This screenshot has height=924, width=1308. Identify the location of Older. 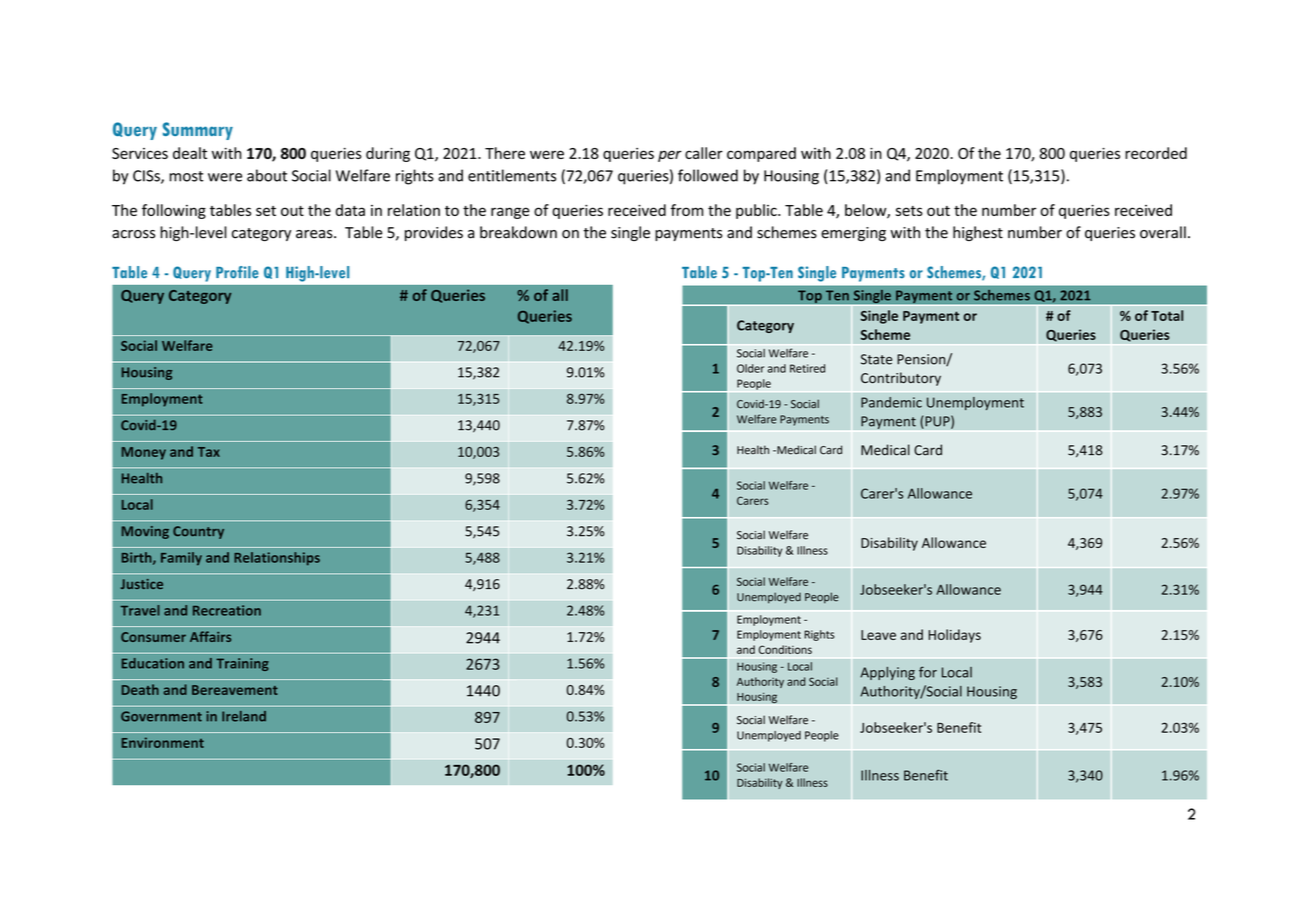
(750, 368).
